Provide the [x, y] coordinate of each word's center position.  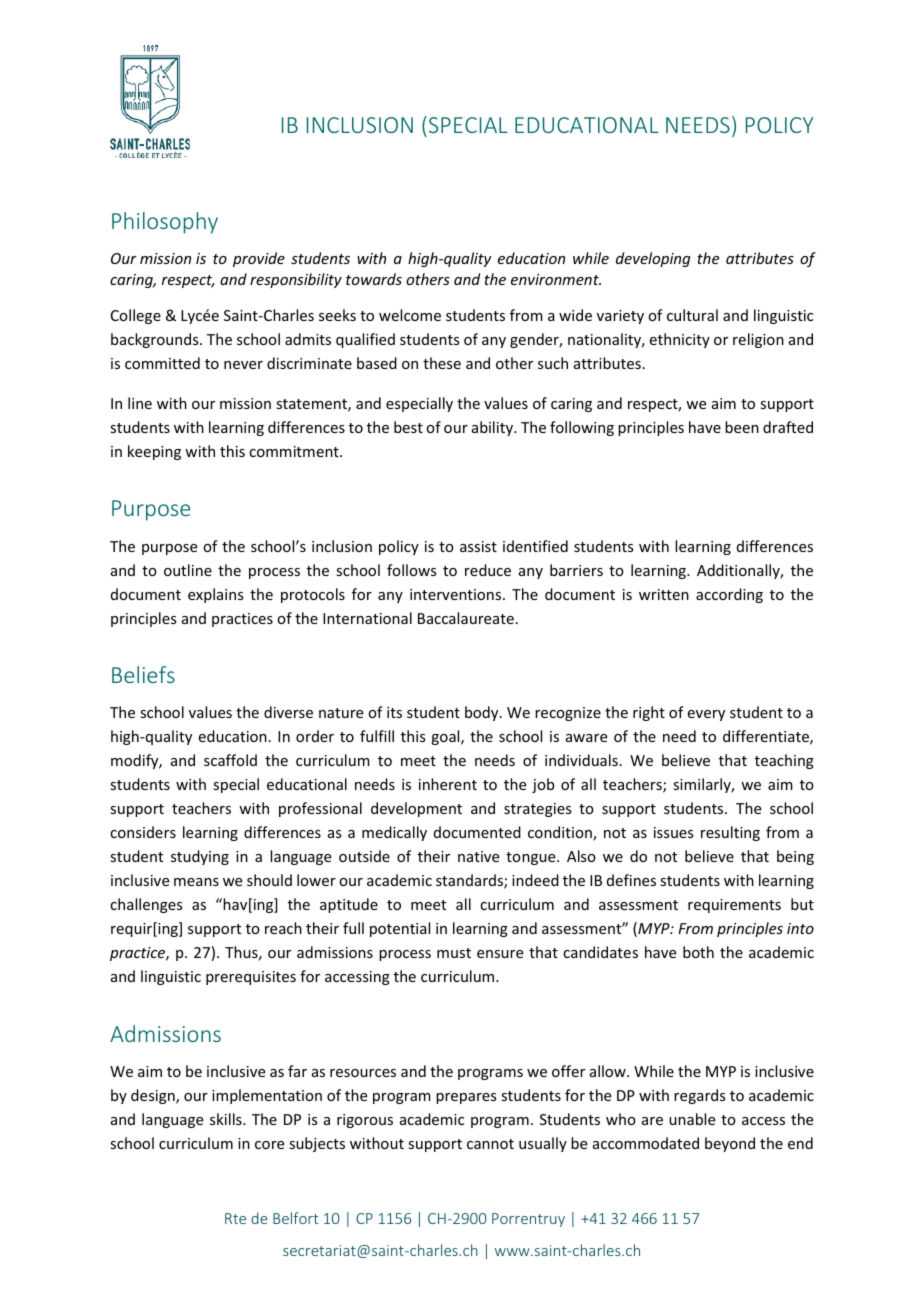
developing [653, 259]
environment [556, 279]
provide [259, 259]
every [706, 715]
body [483, 713]
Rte [235, 1218]
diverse [288, 712]
